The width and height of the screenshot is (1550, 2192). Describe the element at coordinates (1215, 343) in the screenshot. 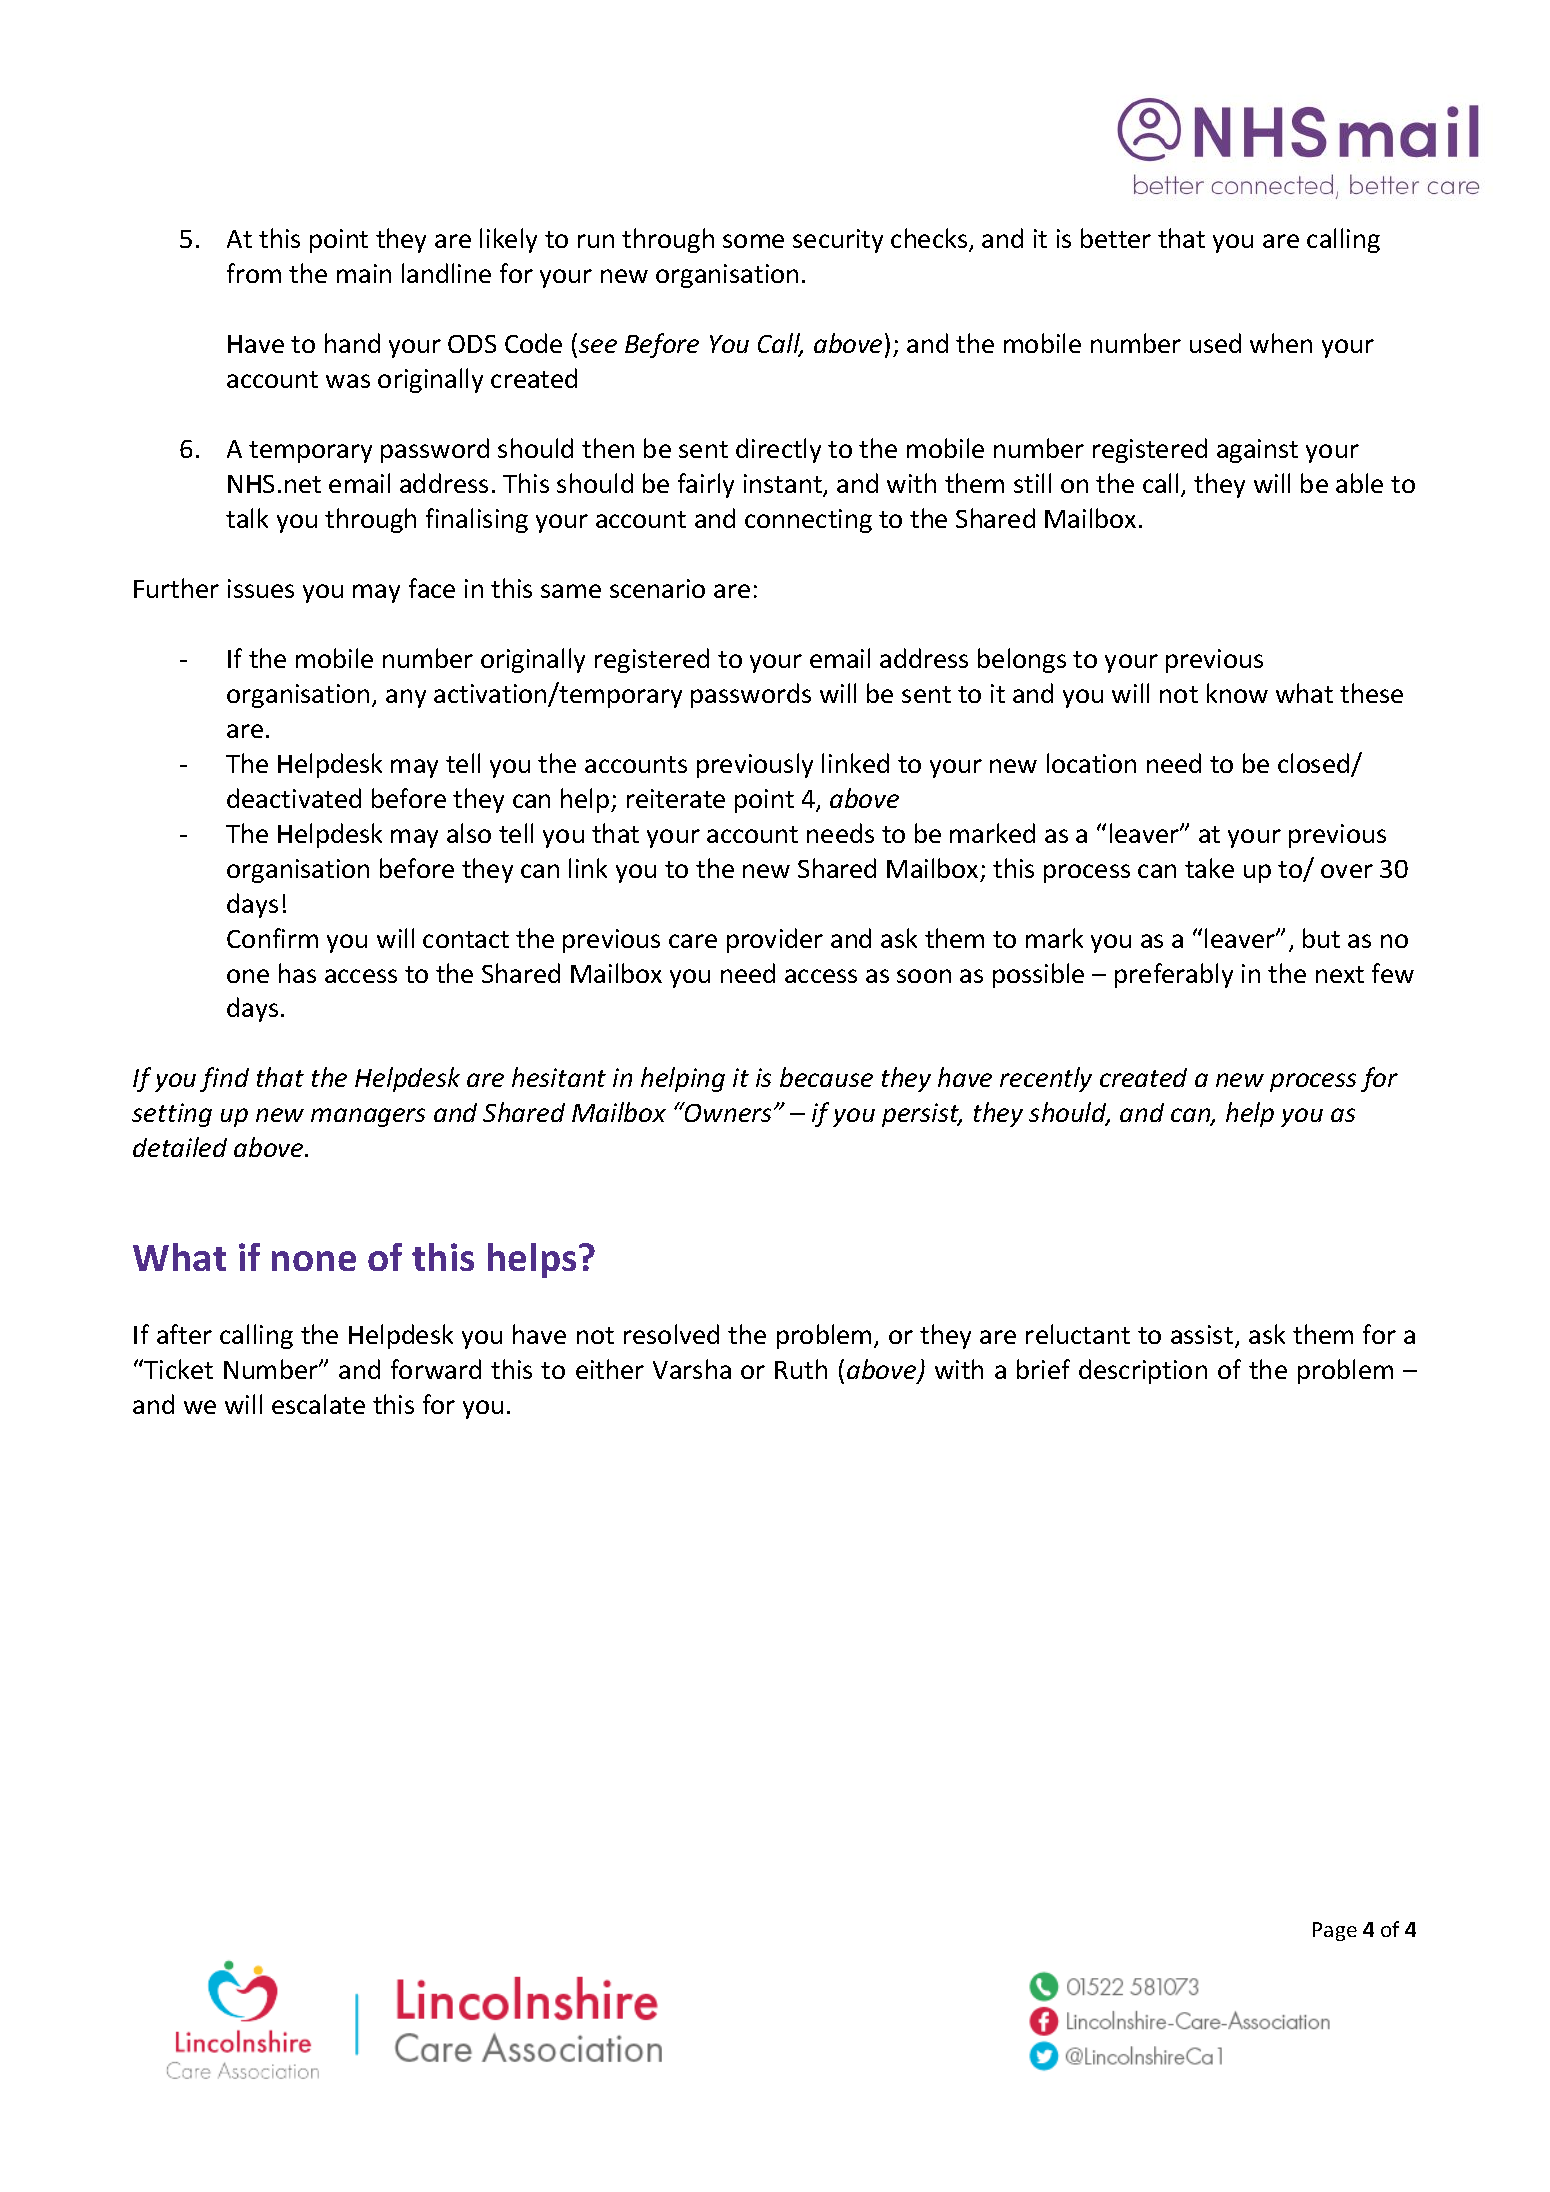

I see `used` at that location.
